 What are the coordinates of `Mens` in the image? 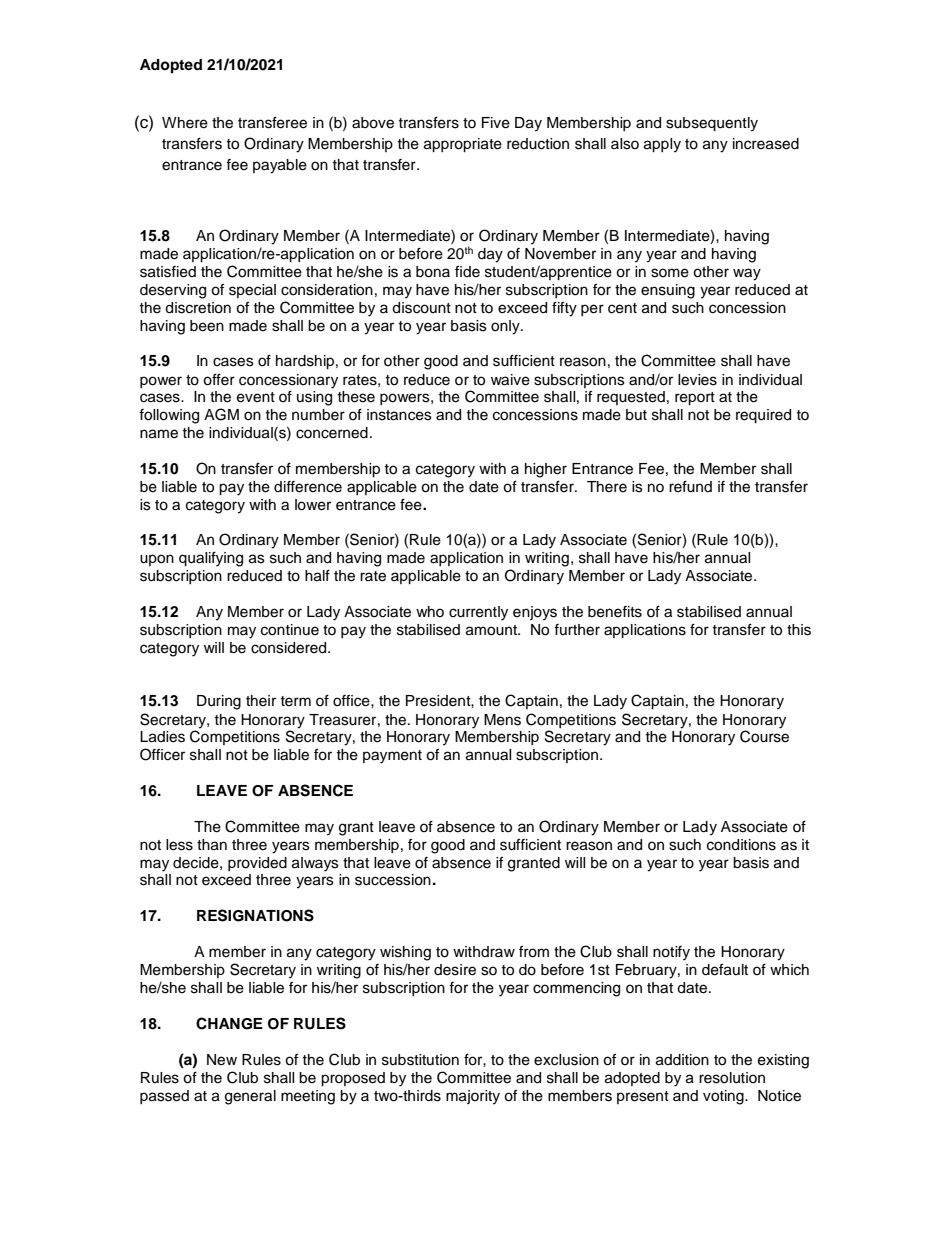 It's located at (502, 720).
